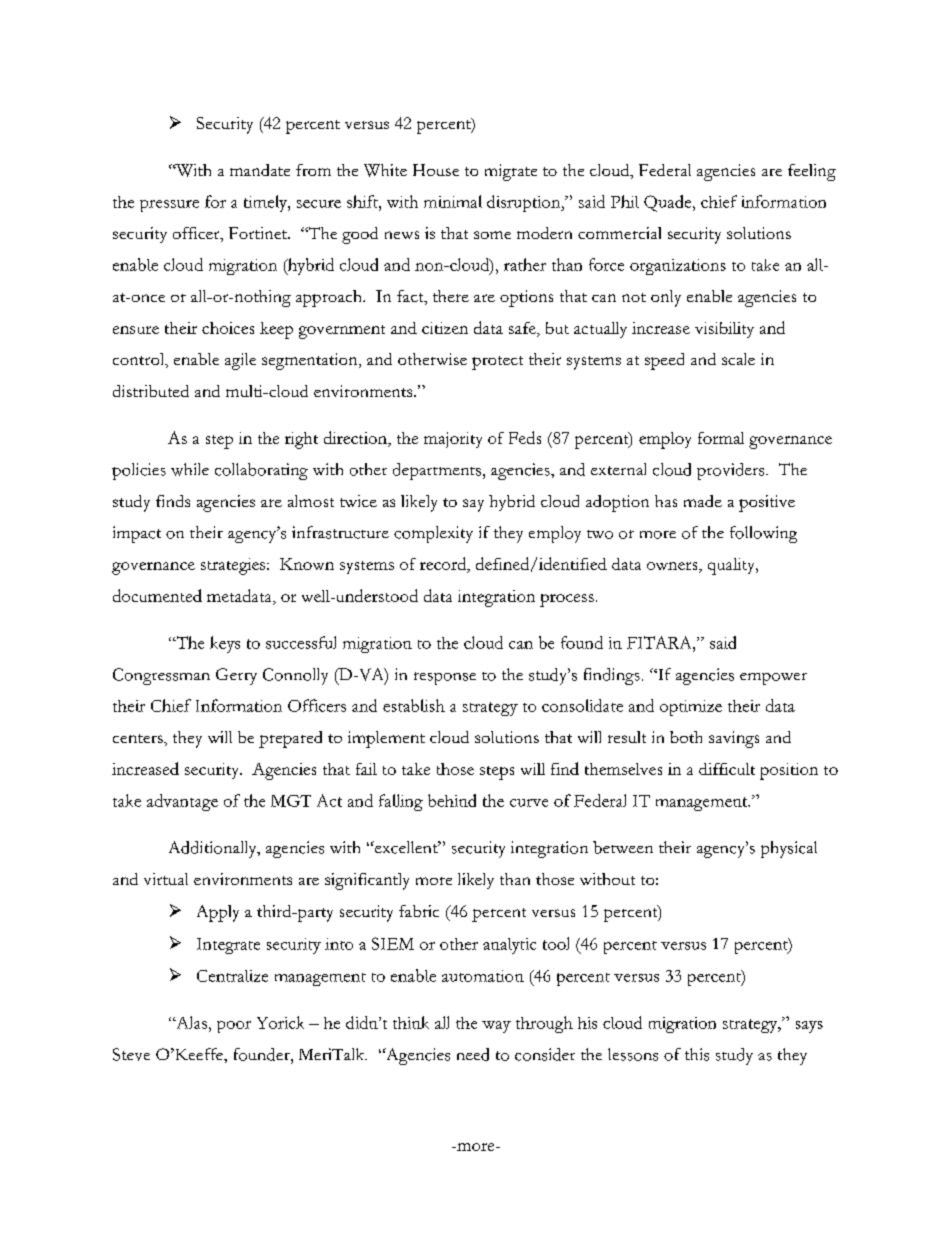 The height and width of the screenshot is (1233, 952). I want to click on minimal, so click(453, 201).
